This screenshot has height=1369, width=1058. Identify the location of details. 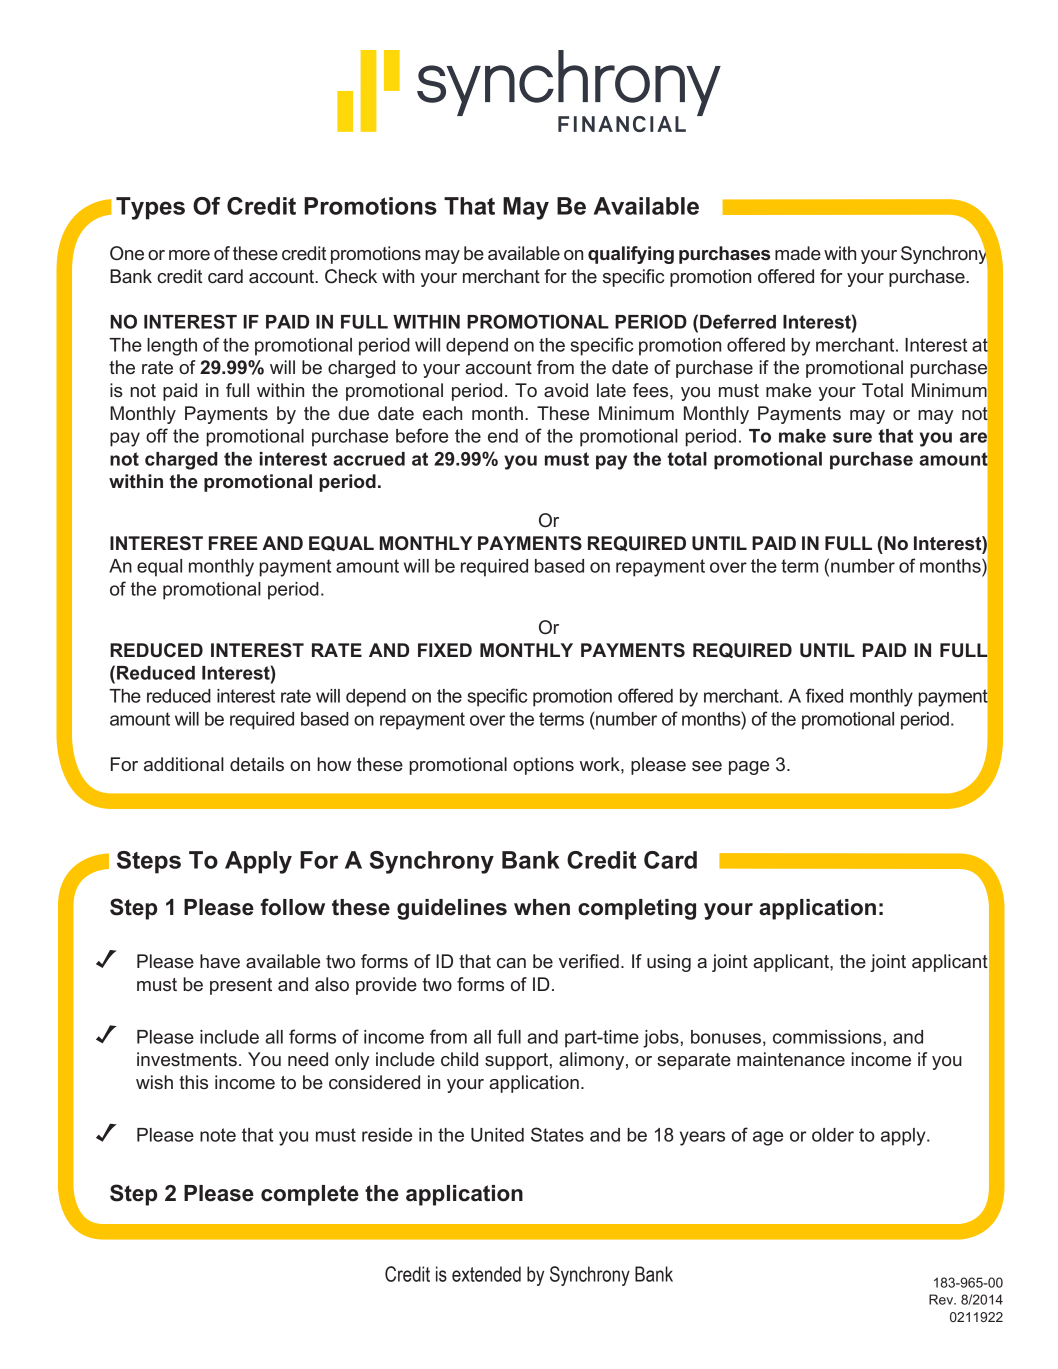
(257, 764).
